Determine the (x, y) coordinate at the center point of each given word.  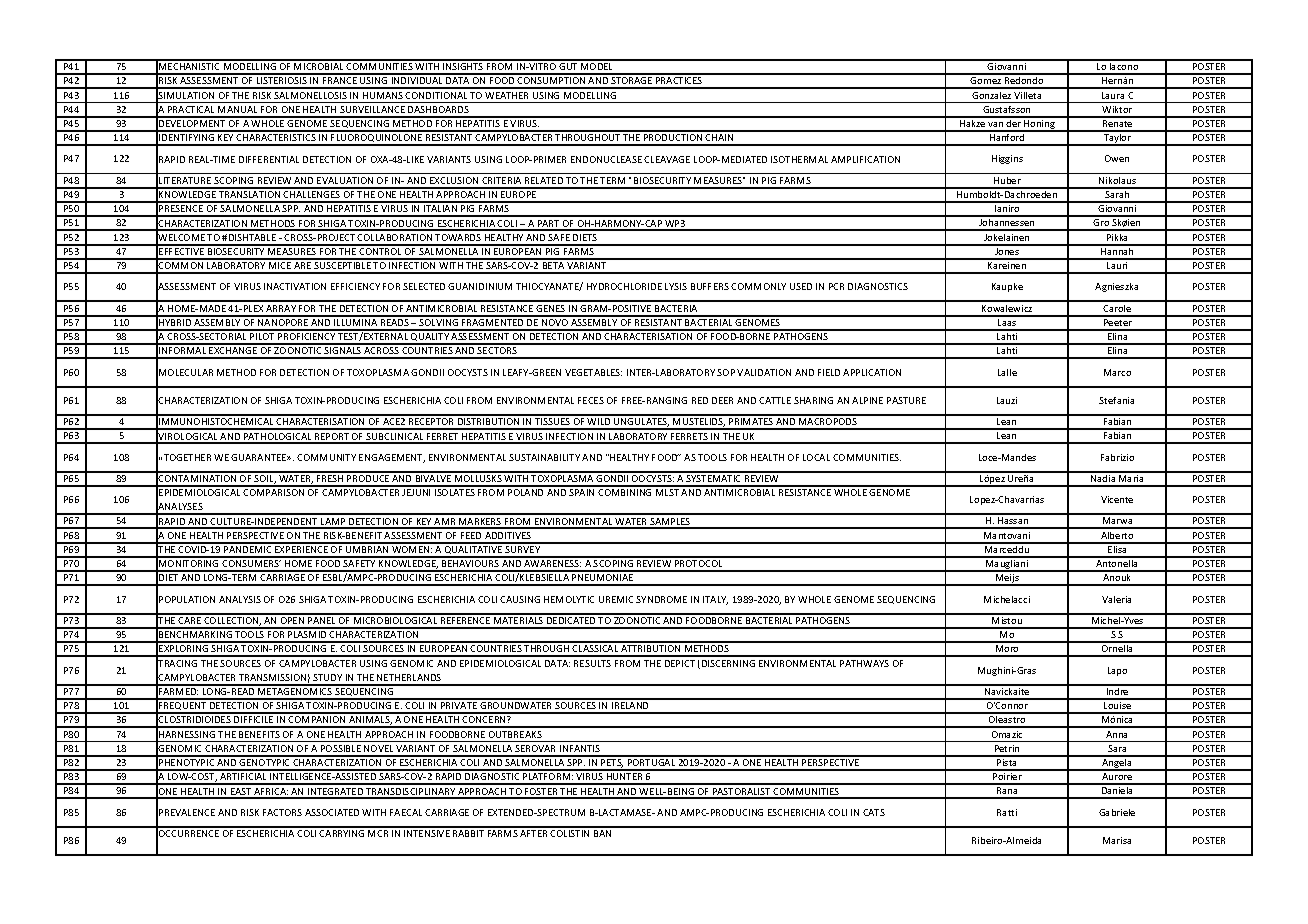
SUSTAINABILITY (544, 457)
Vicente (1117, 499)
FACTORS (282, 812)
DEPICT (680, 663)
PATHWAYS (864, 663)
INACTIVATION (295, 286)
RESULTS (592, 663)
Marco (1117, 372)
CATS (874, 812)
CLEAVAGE (667, 159)
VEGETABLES (593, 372)
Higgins (1007, 159)
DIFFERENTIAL (269, 159)
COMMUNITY (326, 457)
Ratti (1007, 812)
